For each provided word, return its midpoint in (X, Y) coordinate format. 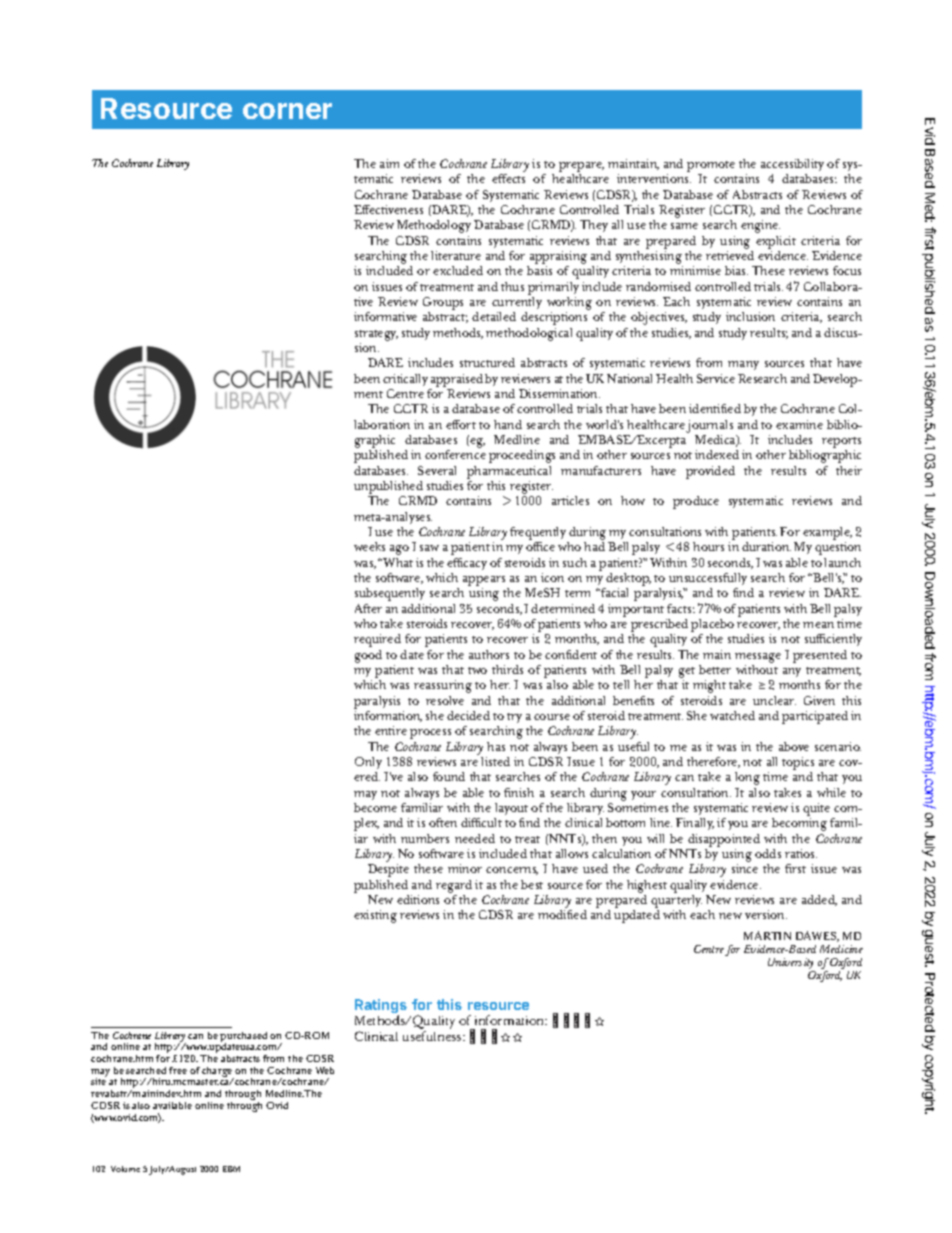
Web (325, 1070)
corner (287, 111)
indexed (717, 454)
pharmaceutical (509, 472)
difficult (481, 822)
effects (508, 178)
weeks (369, 546)
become (375, 807)
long (747, 778)
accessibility (792, 165)
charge (218, 1073)
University (792, 965)
